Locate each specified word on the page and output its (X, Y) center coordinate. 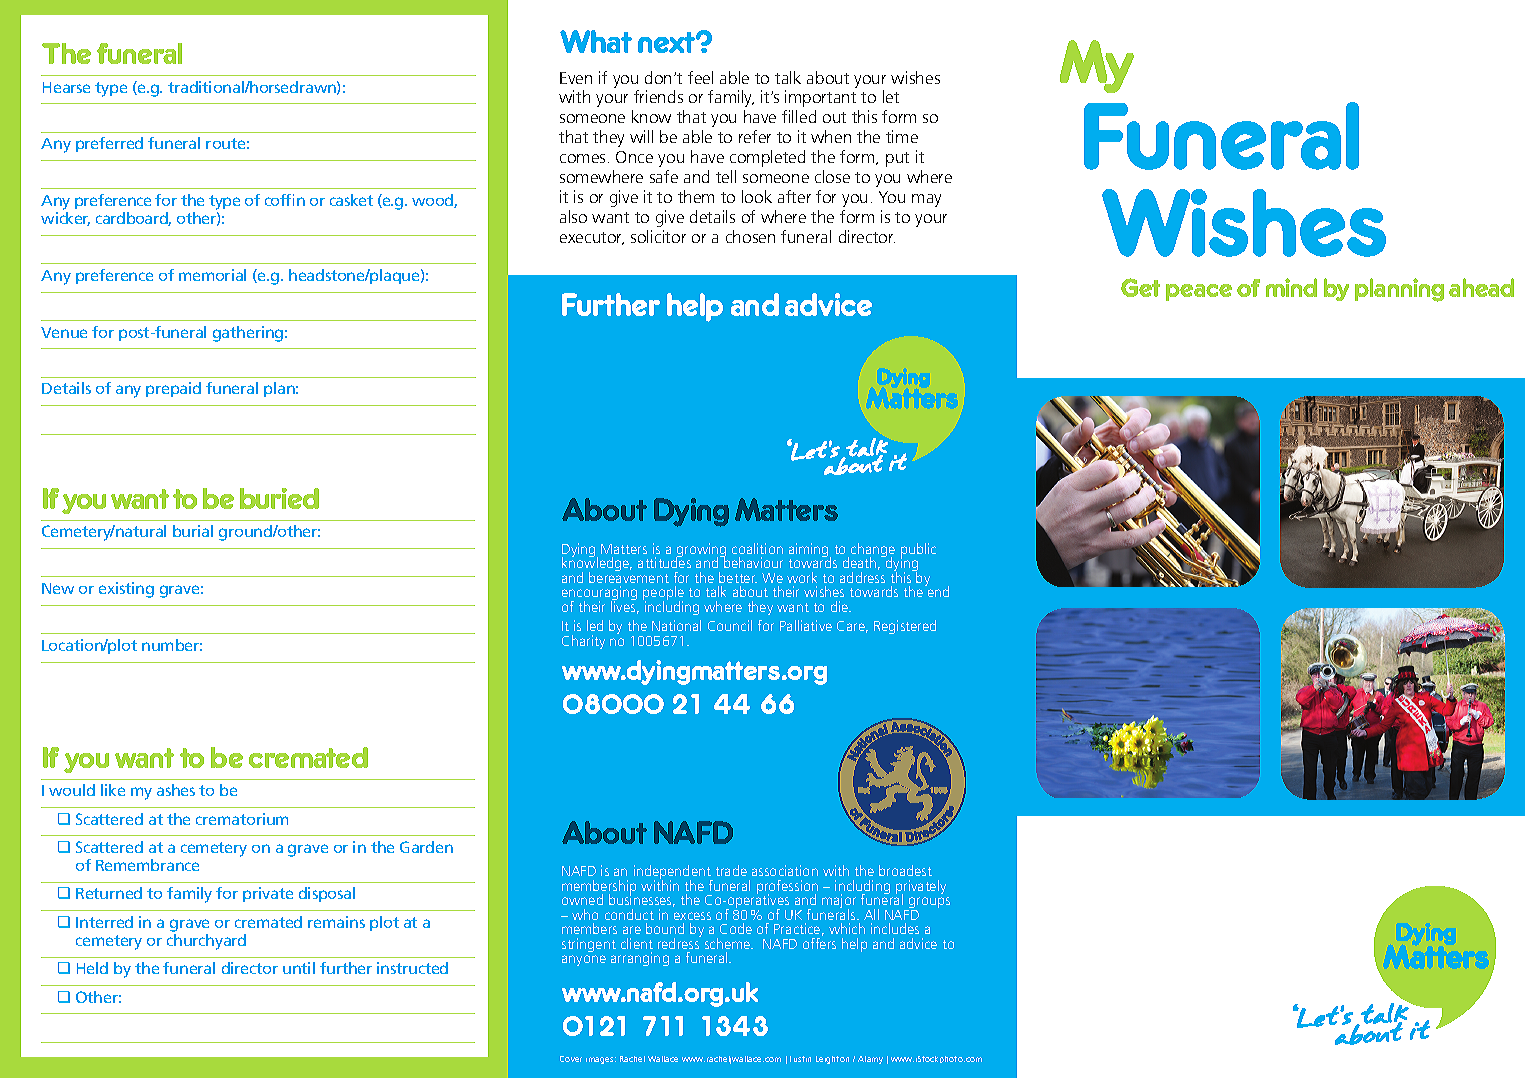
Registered (905, 627)
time (902, 136)
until (299, 968)
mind (1291, 287)
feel (700, 77)
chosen (750, 236)
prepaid (173, 389)
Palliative (806, 625)
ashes (176, 790)
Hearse (66, 87)
